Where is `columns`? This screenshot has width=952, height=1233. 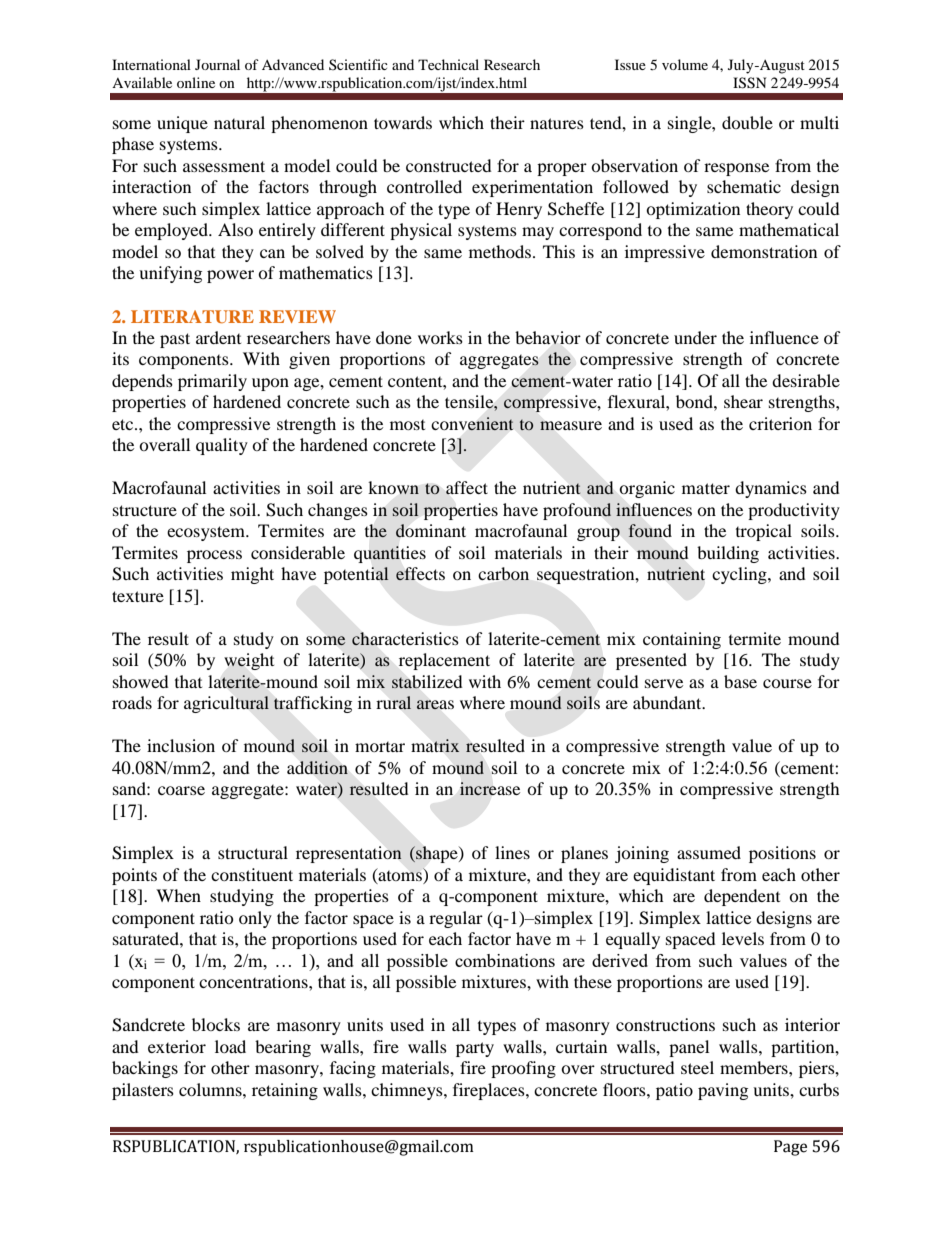 columns is located at coordinates (211, 1089).
